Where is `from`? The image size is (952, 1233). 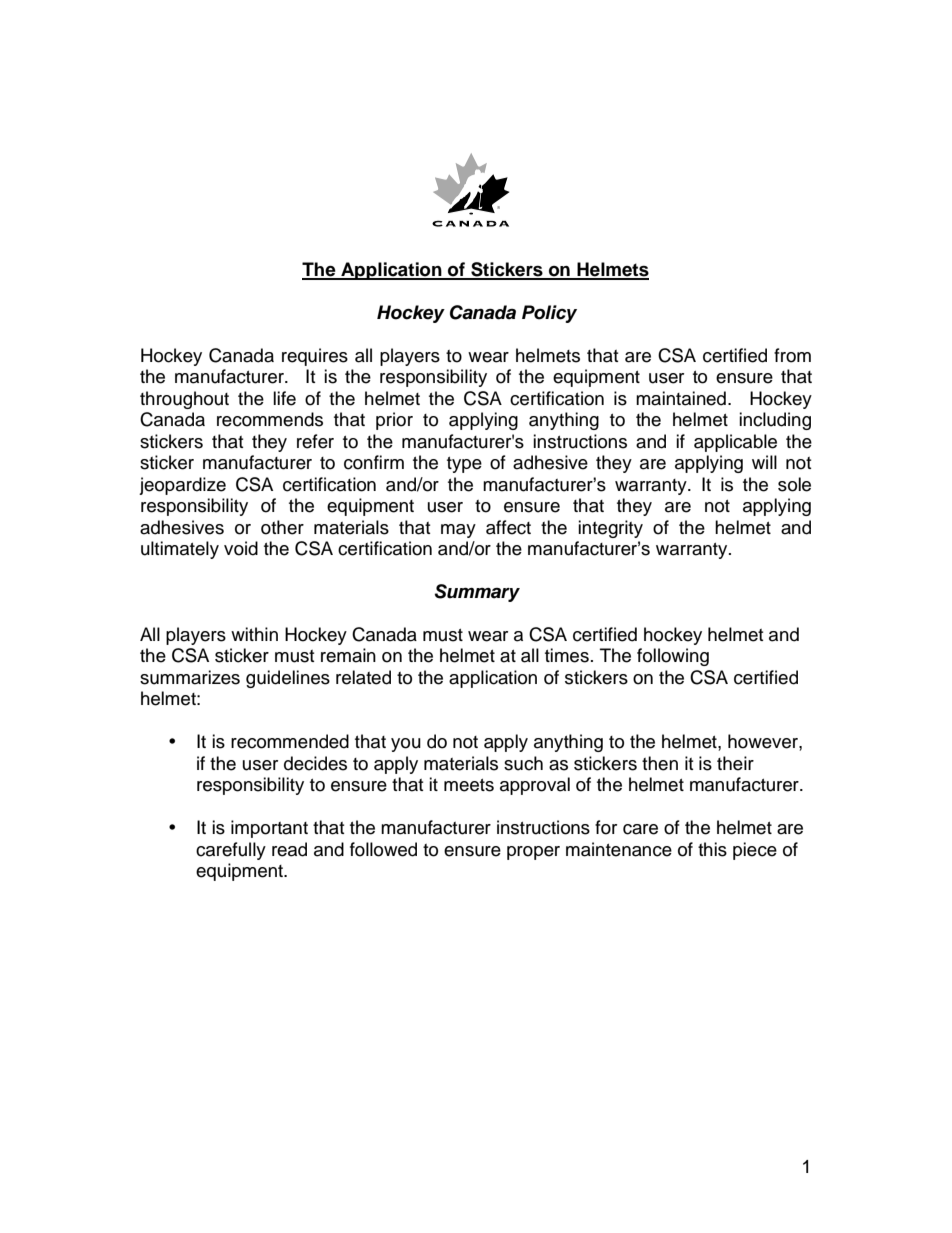 from is located at coordinates (792, 355).
